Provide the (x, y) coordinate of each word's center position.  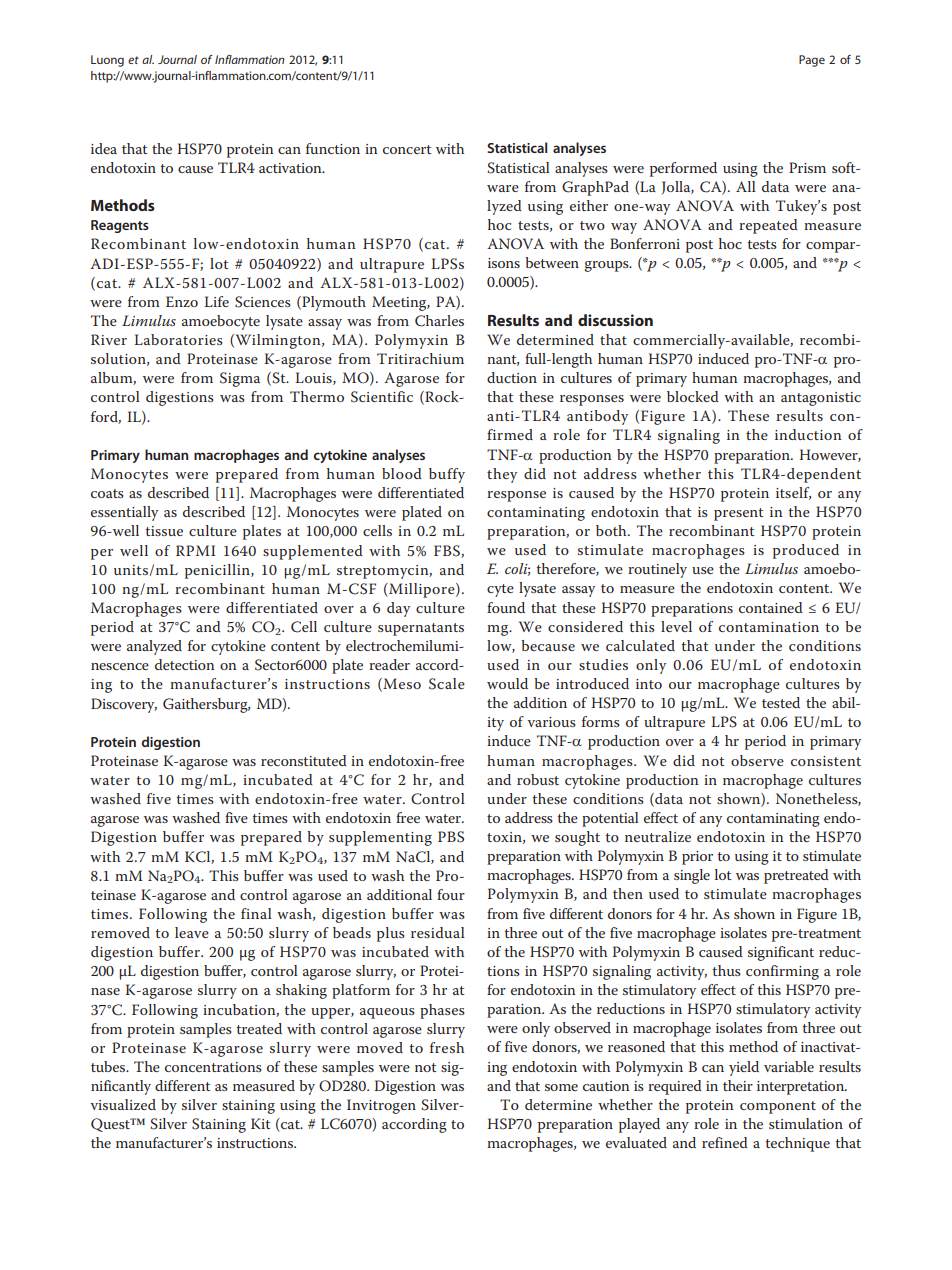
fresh (447, 1047)
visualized (123, 1104)
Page (812, 61)
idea (104, 148)
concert (407, 149)
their (738, 1085)
